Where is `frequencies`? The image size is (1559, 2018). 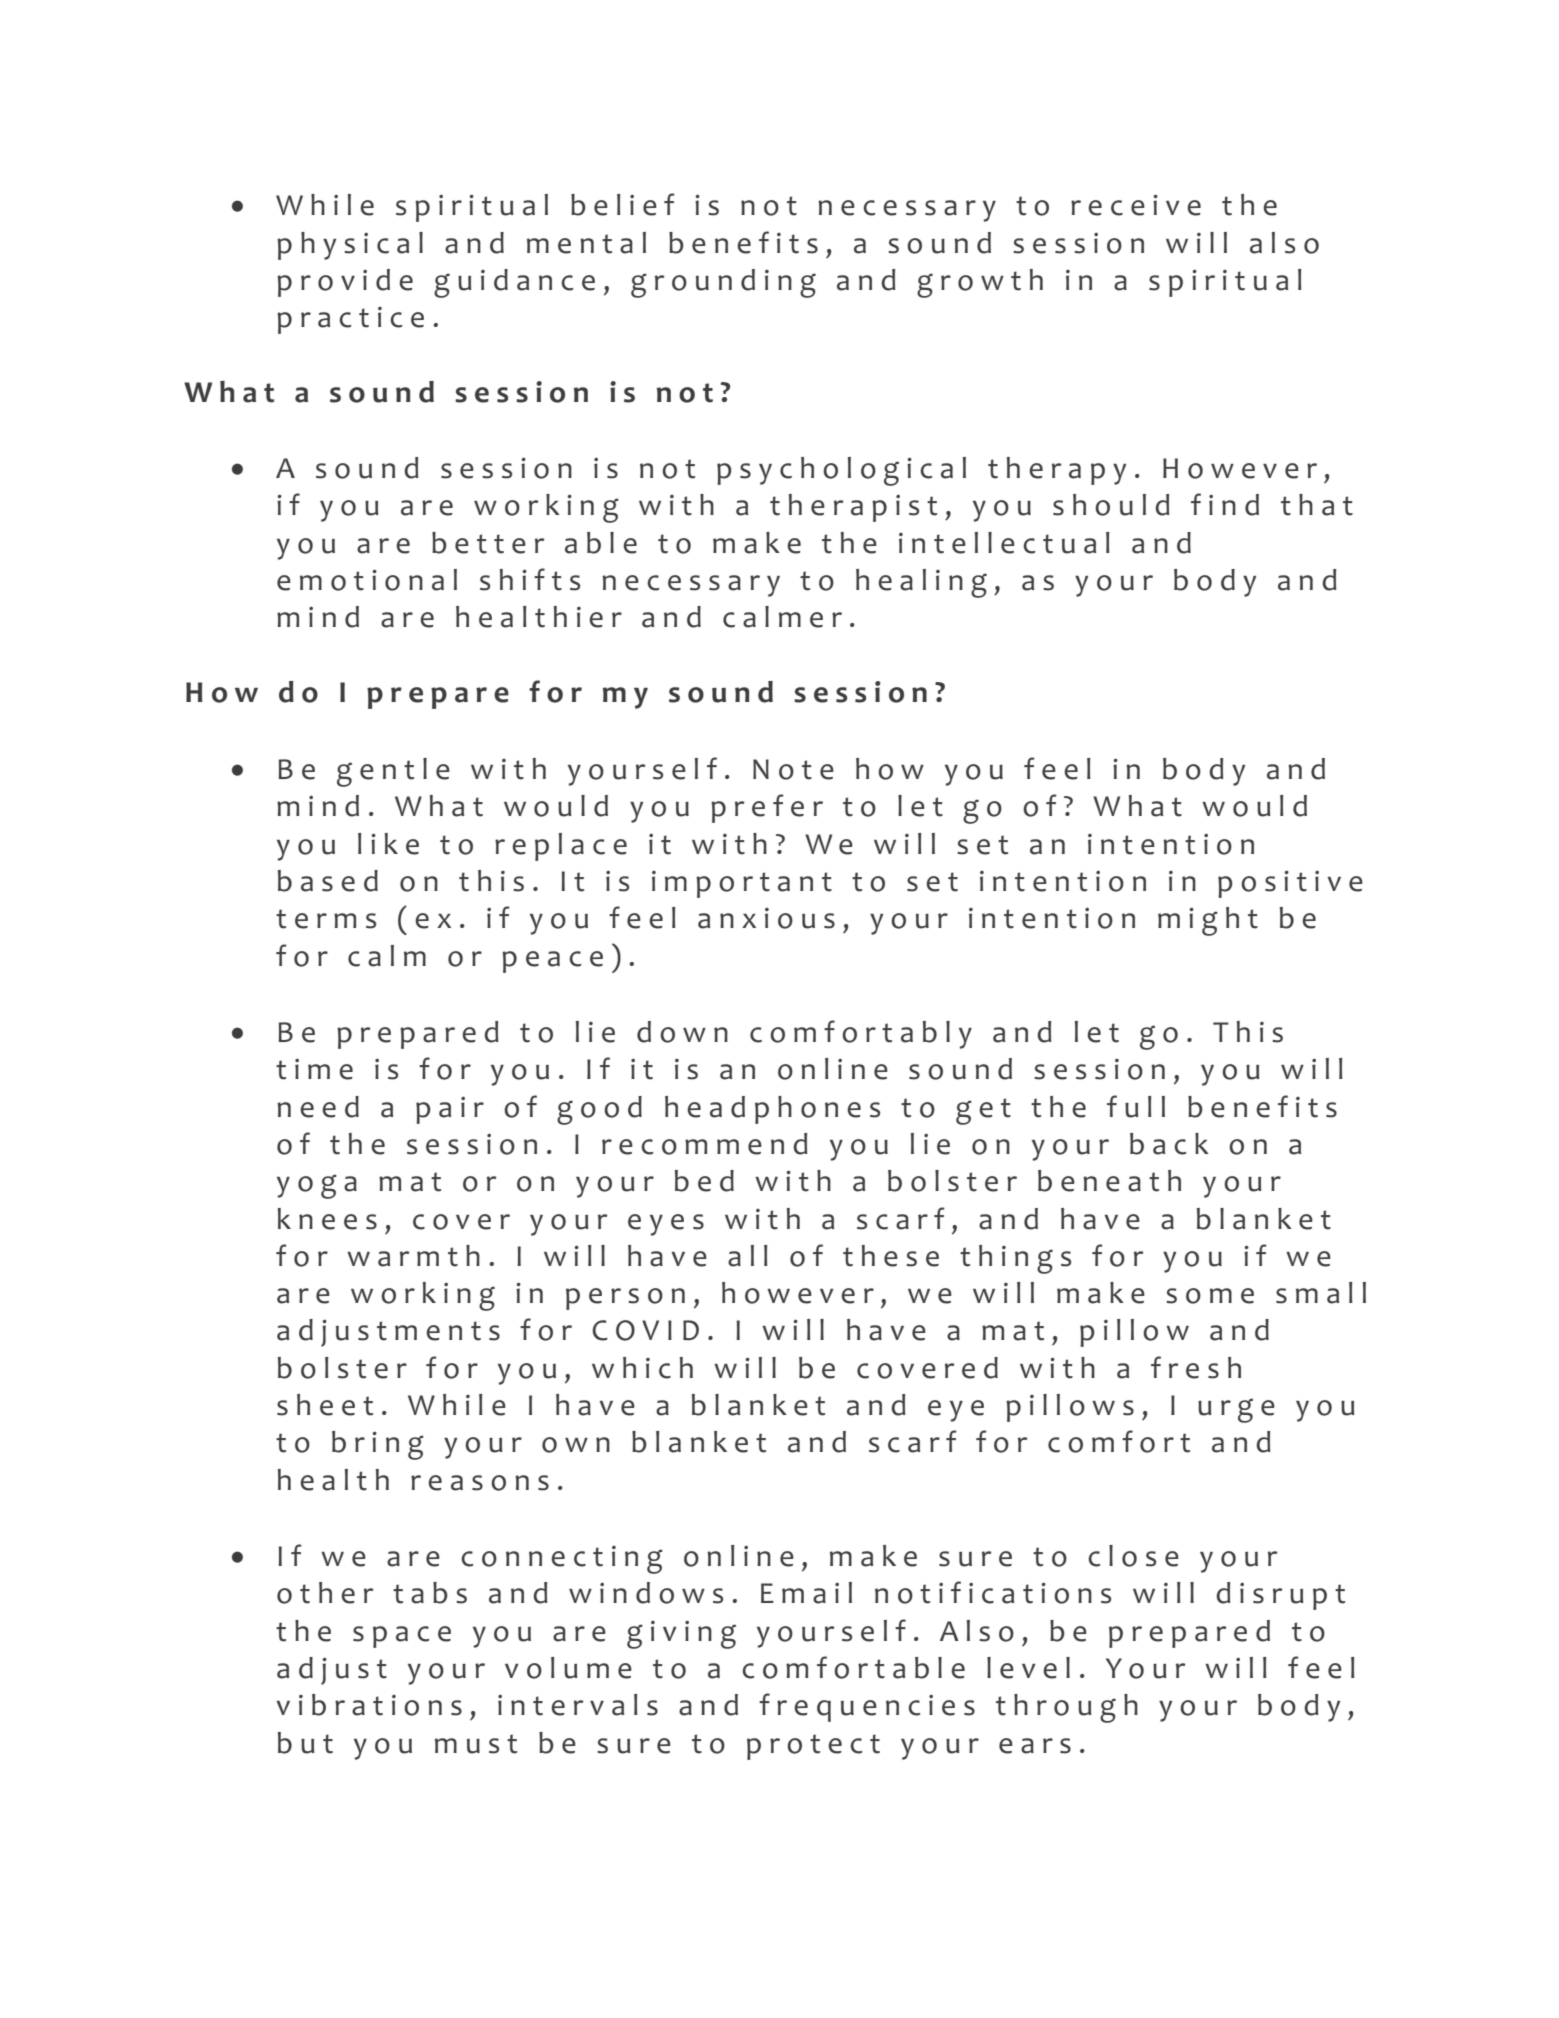 frequencies is located at coordinates (867, 1707).
